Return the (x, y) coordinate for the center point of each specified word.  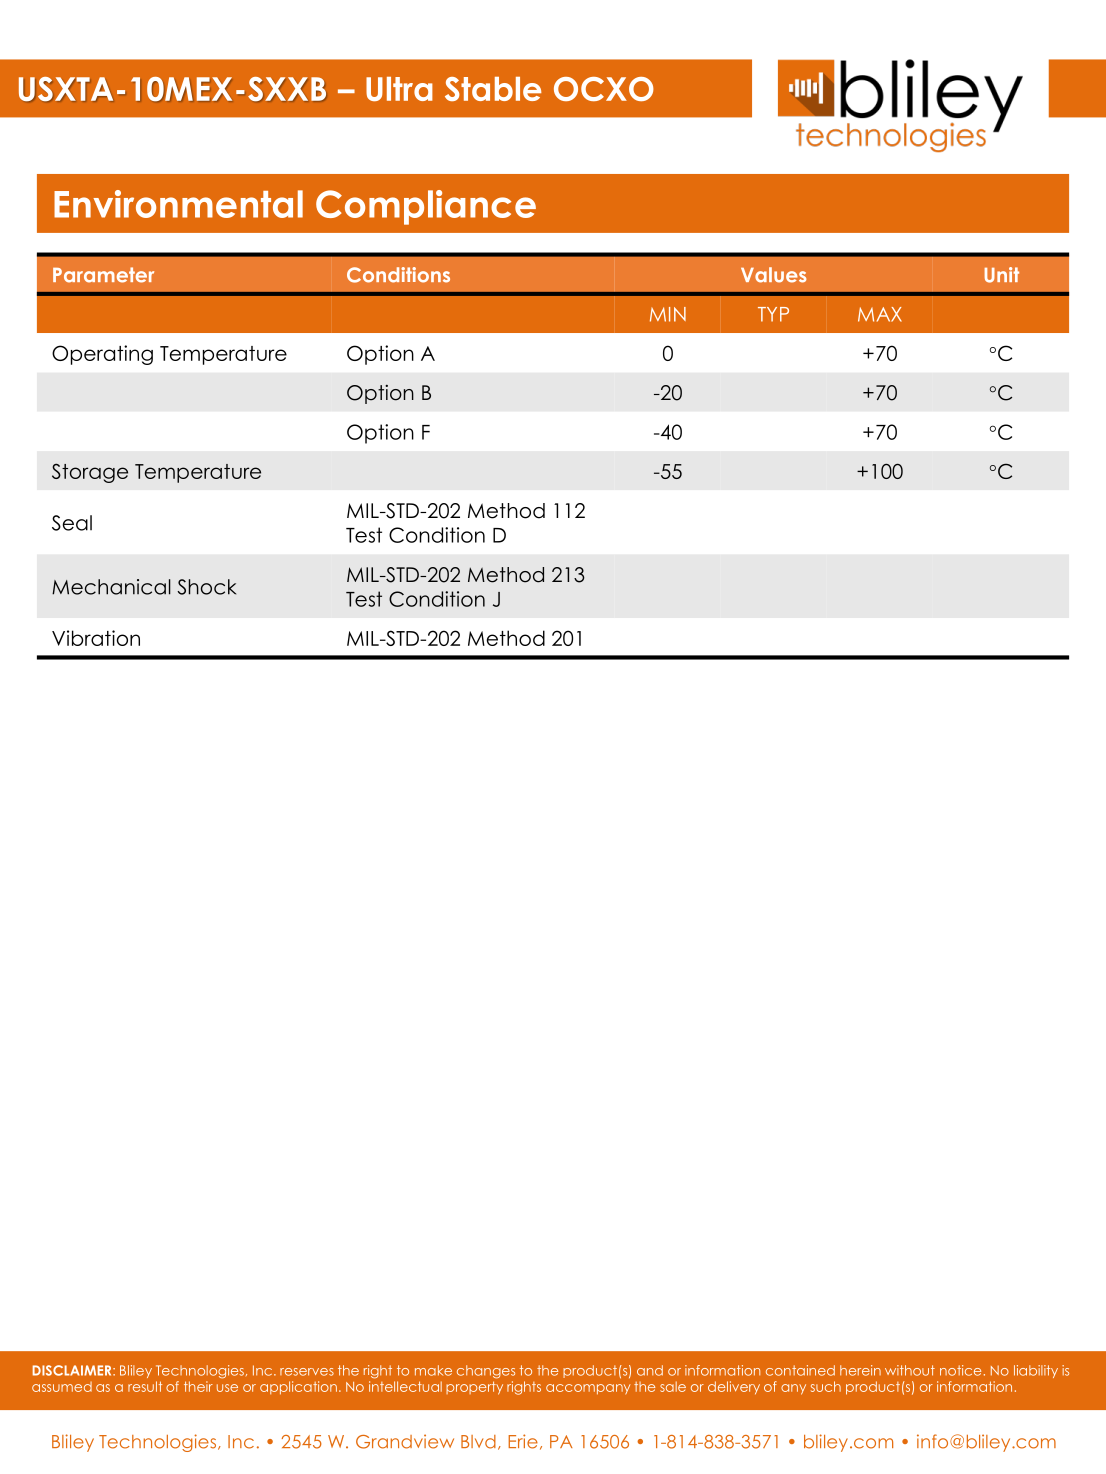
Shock (206, 587)
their (198, 1386)
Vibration (96, 638)
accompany (588, 1389)
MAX (880, 314)
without (910, 1370)
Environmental (178, 204)
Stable (493, 89)
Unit (1001, 275)
